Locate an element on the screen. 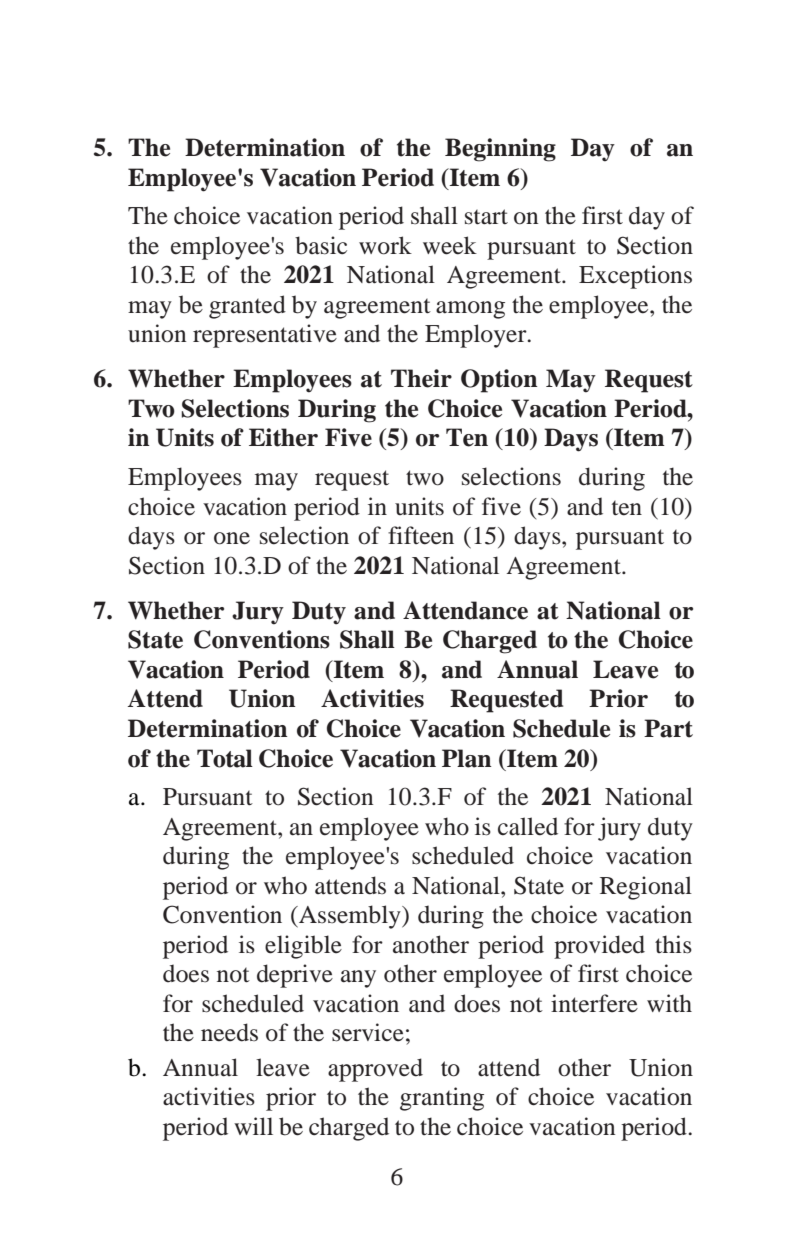 The height and width of the screenshot is (1248, 786). Exceptions is located at coordinates (635, 277).
